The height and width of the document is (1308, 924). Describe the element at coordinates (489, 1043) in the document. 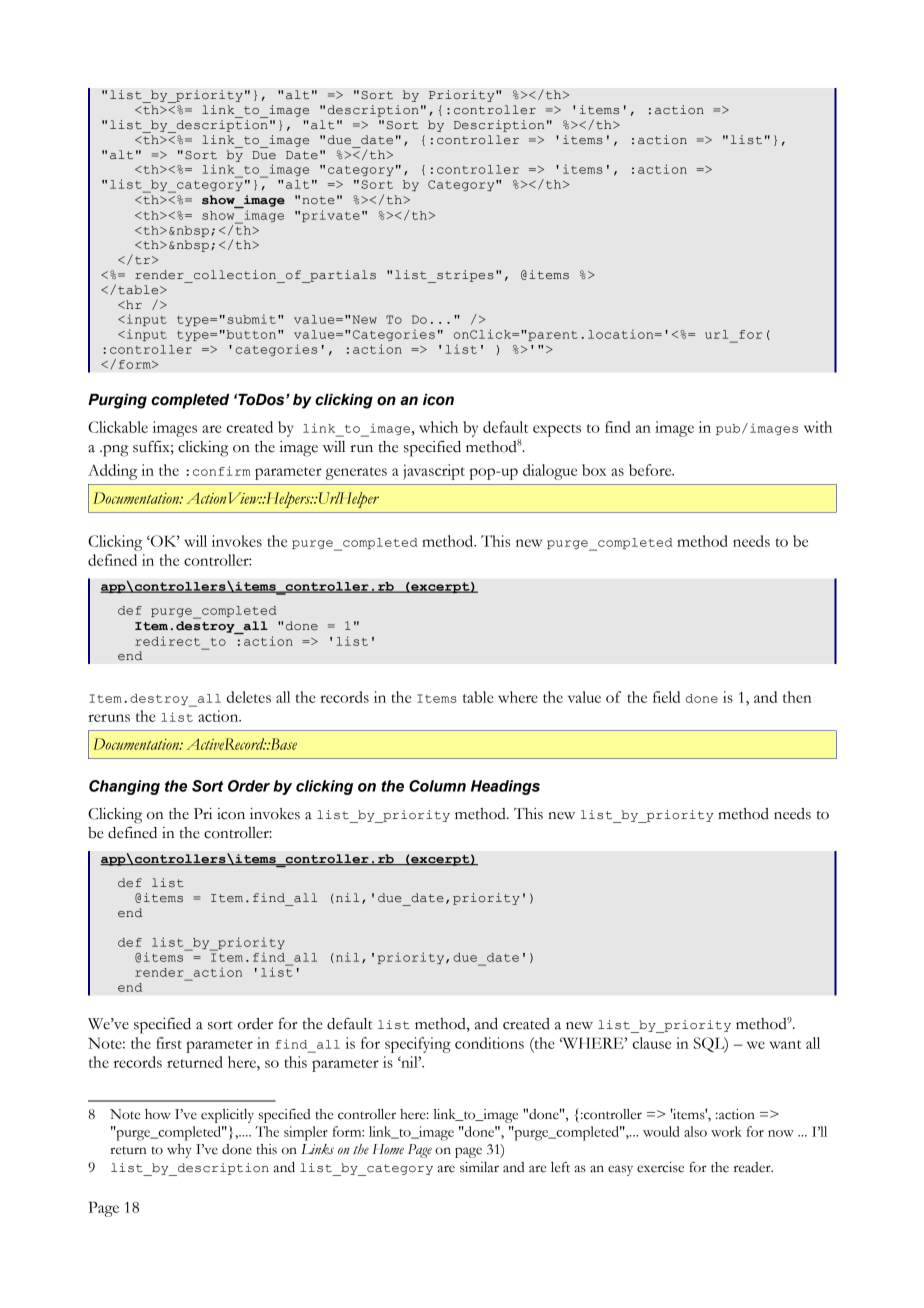

I see `conditions` at that location.
